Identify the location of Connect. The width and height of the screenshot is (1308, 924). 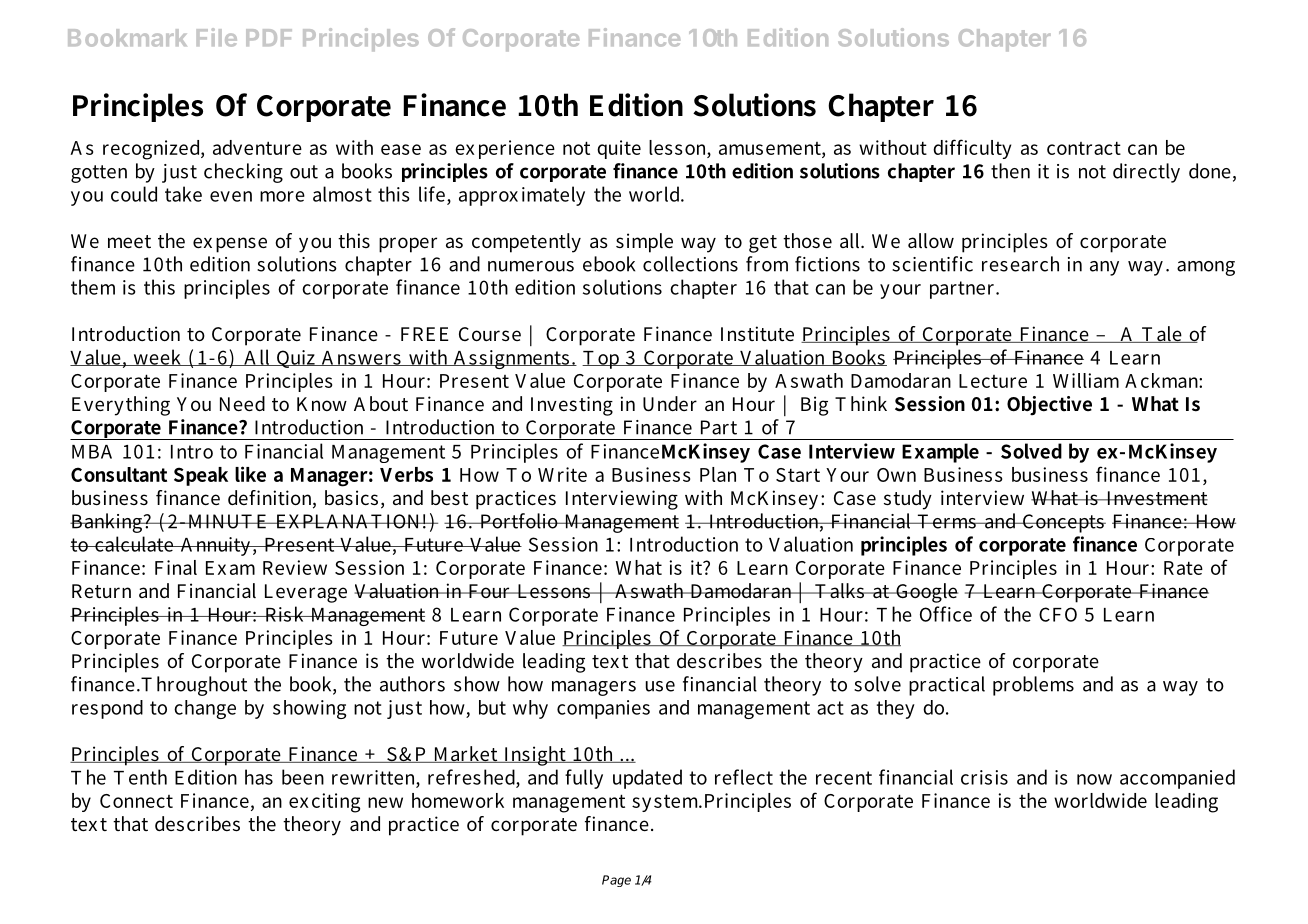
(136, 801).
